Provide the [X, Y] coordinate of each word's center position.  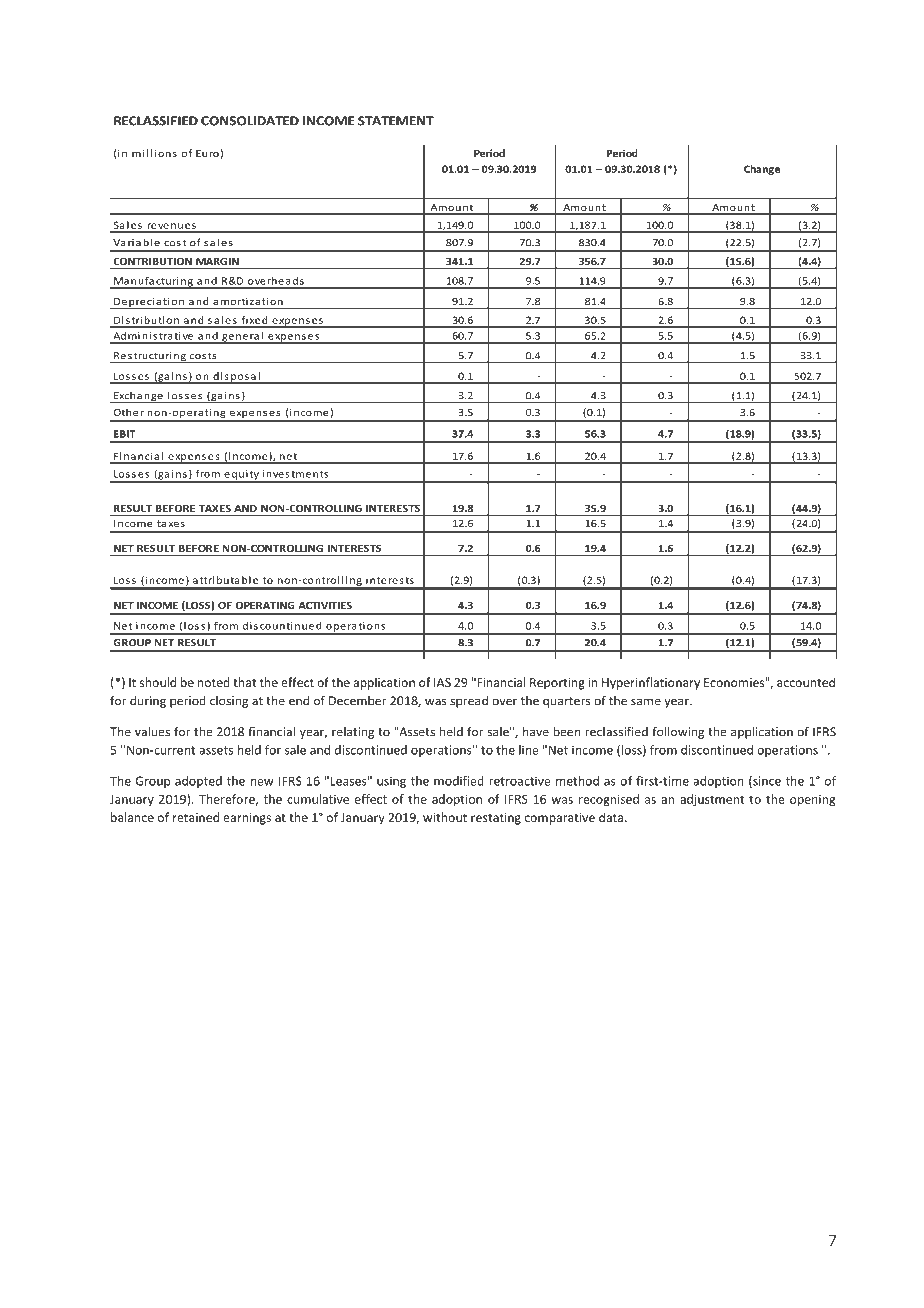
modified [459, 781]
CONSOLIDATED [250, 121]
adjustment [712, 800]
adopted [198, 782]
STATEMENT [396, 121]
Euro [207, 153]
